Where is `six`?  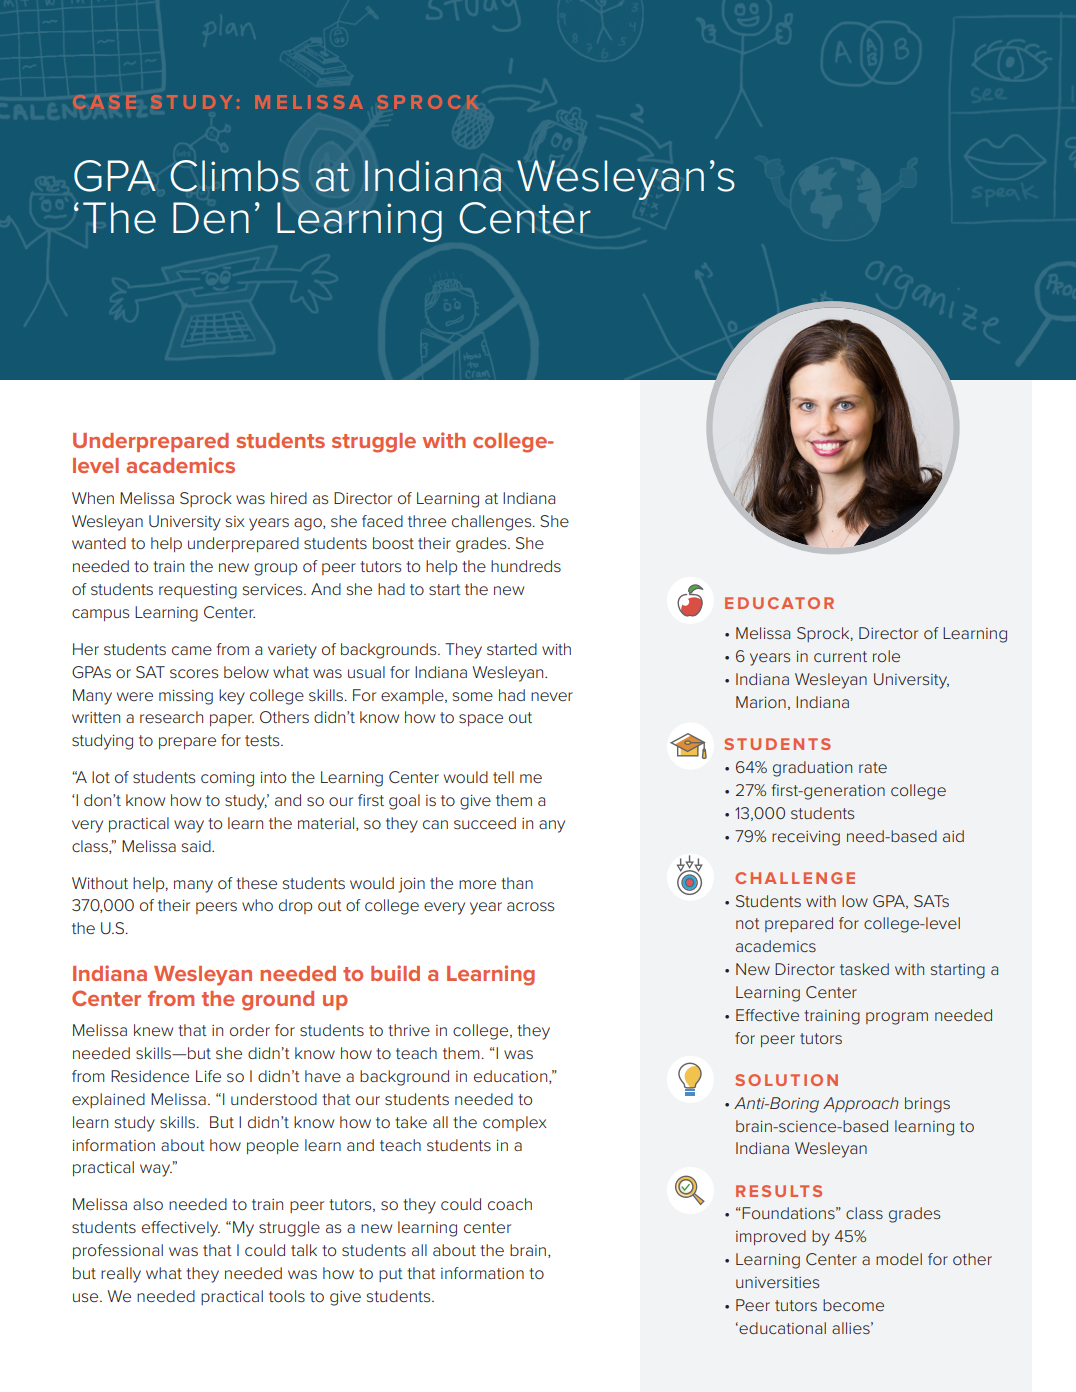
six is located at coordinates (235, 521).
